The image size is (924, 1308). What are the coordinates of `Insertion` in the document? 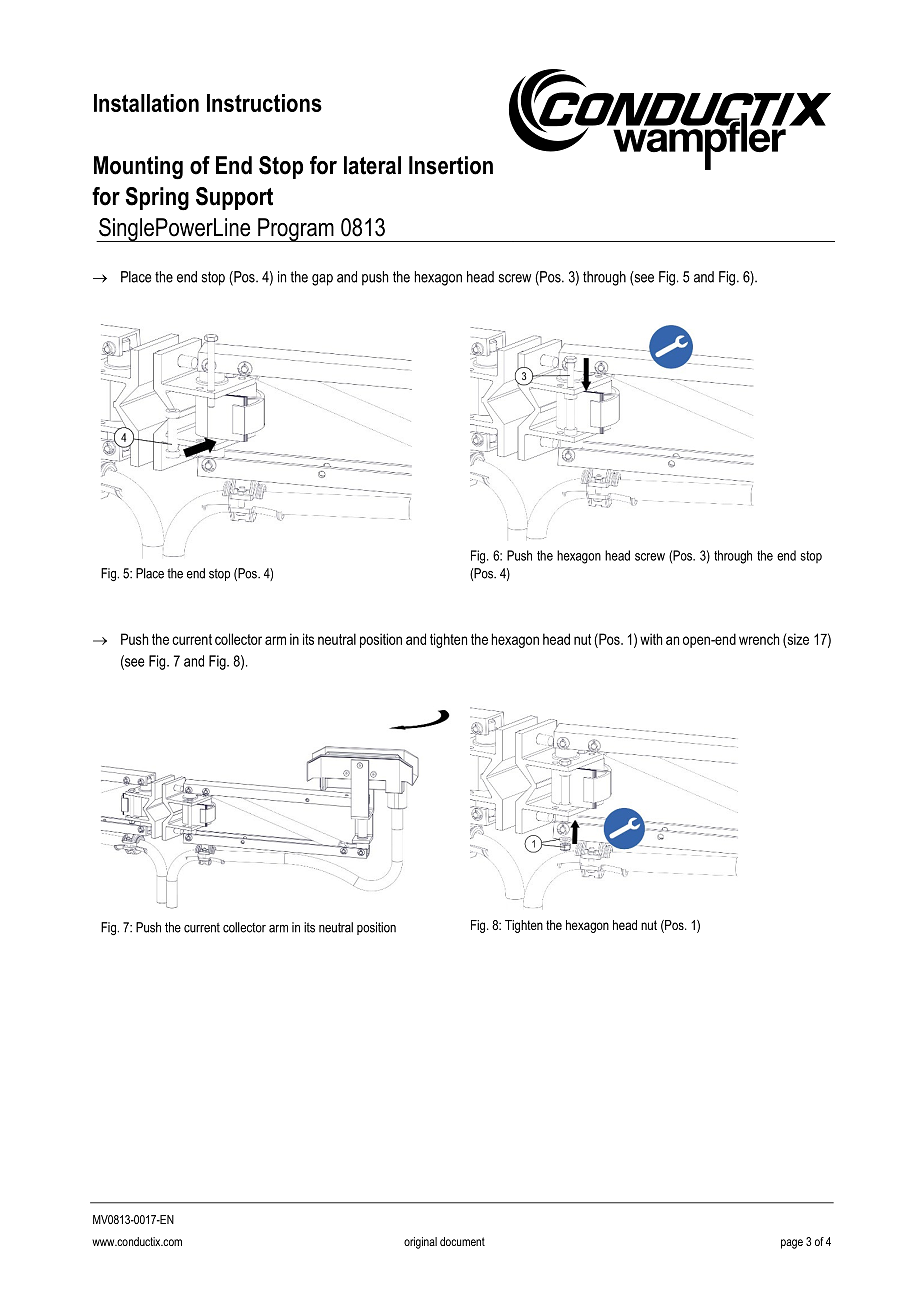 It's located at (451, 165).
